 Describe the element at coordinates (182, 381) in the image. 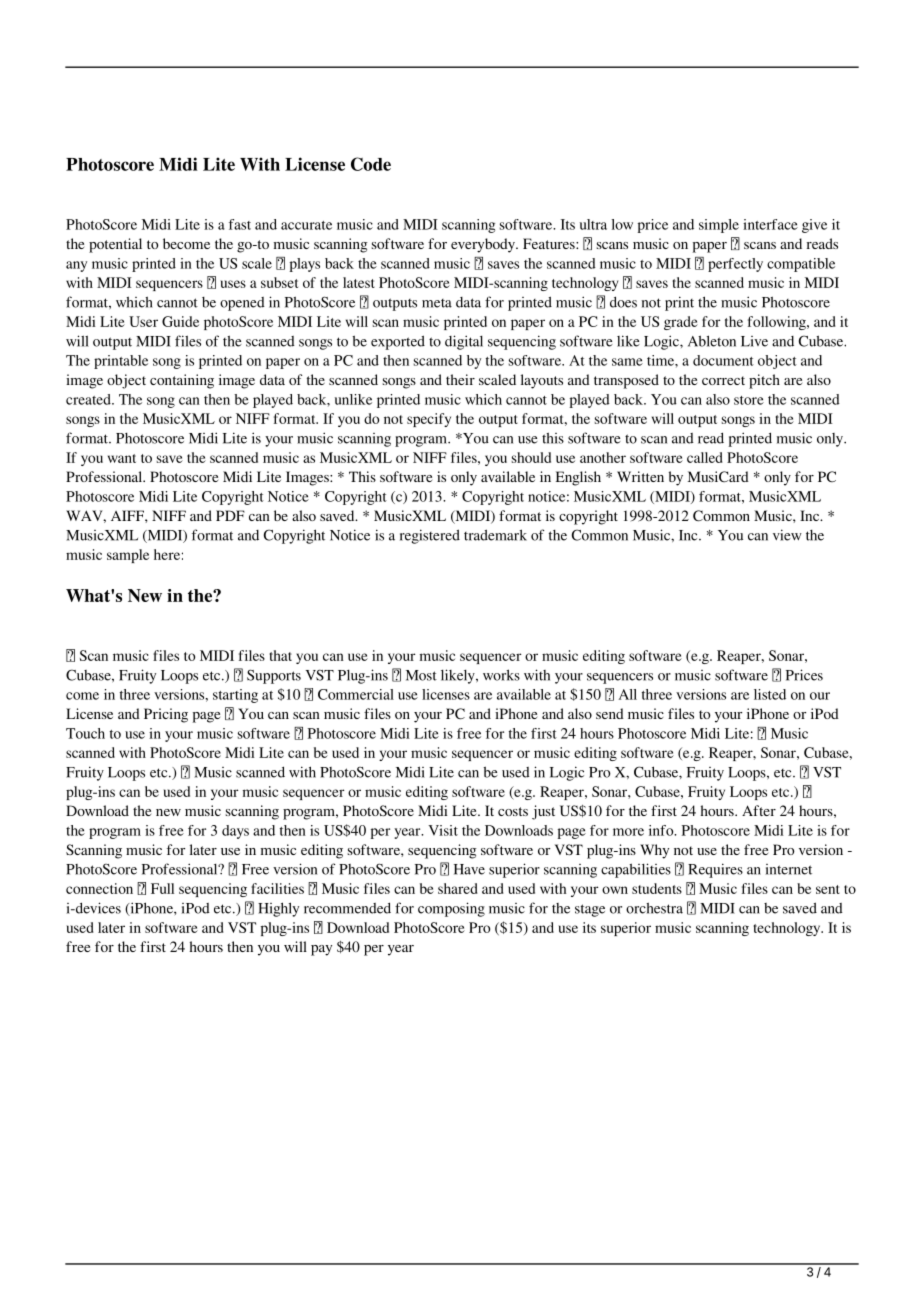

I see `containing` at that location.
